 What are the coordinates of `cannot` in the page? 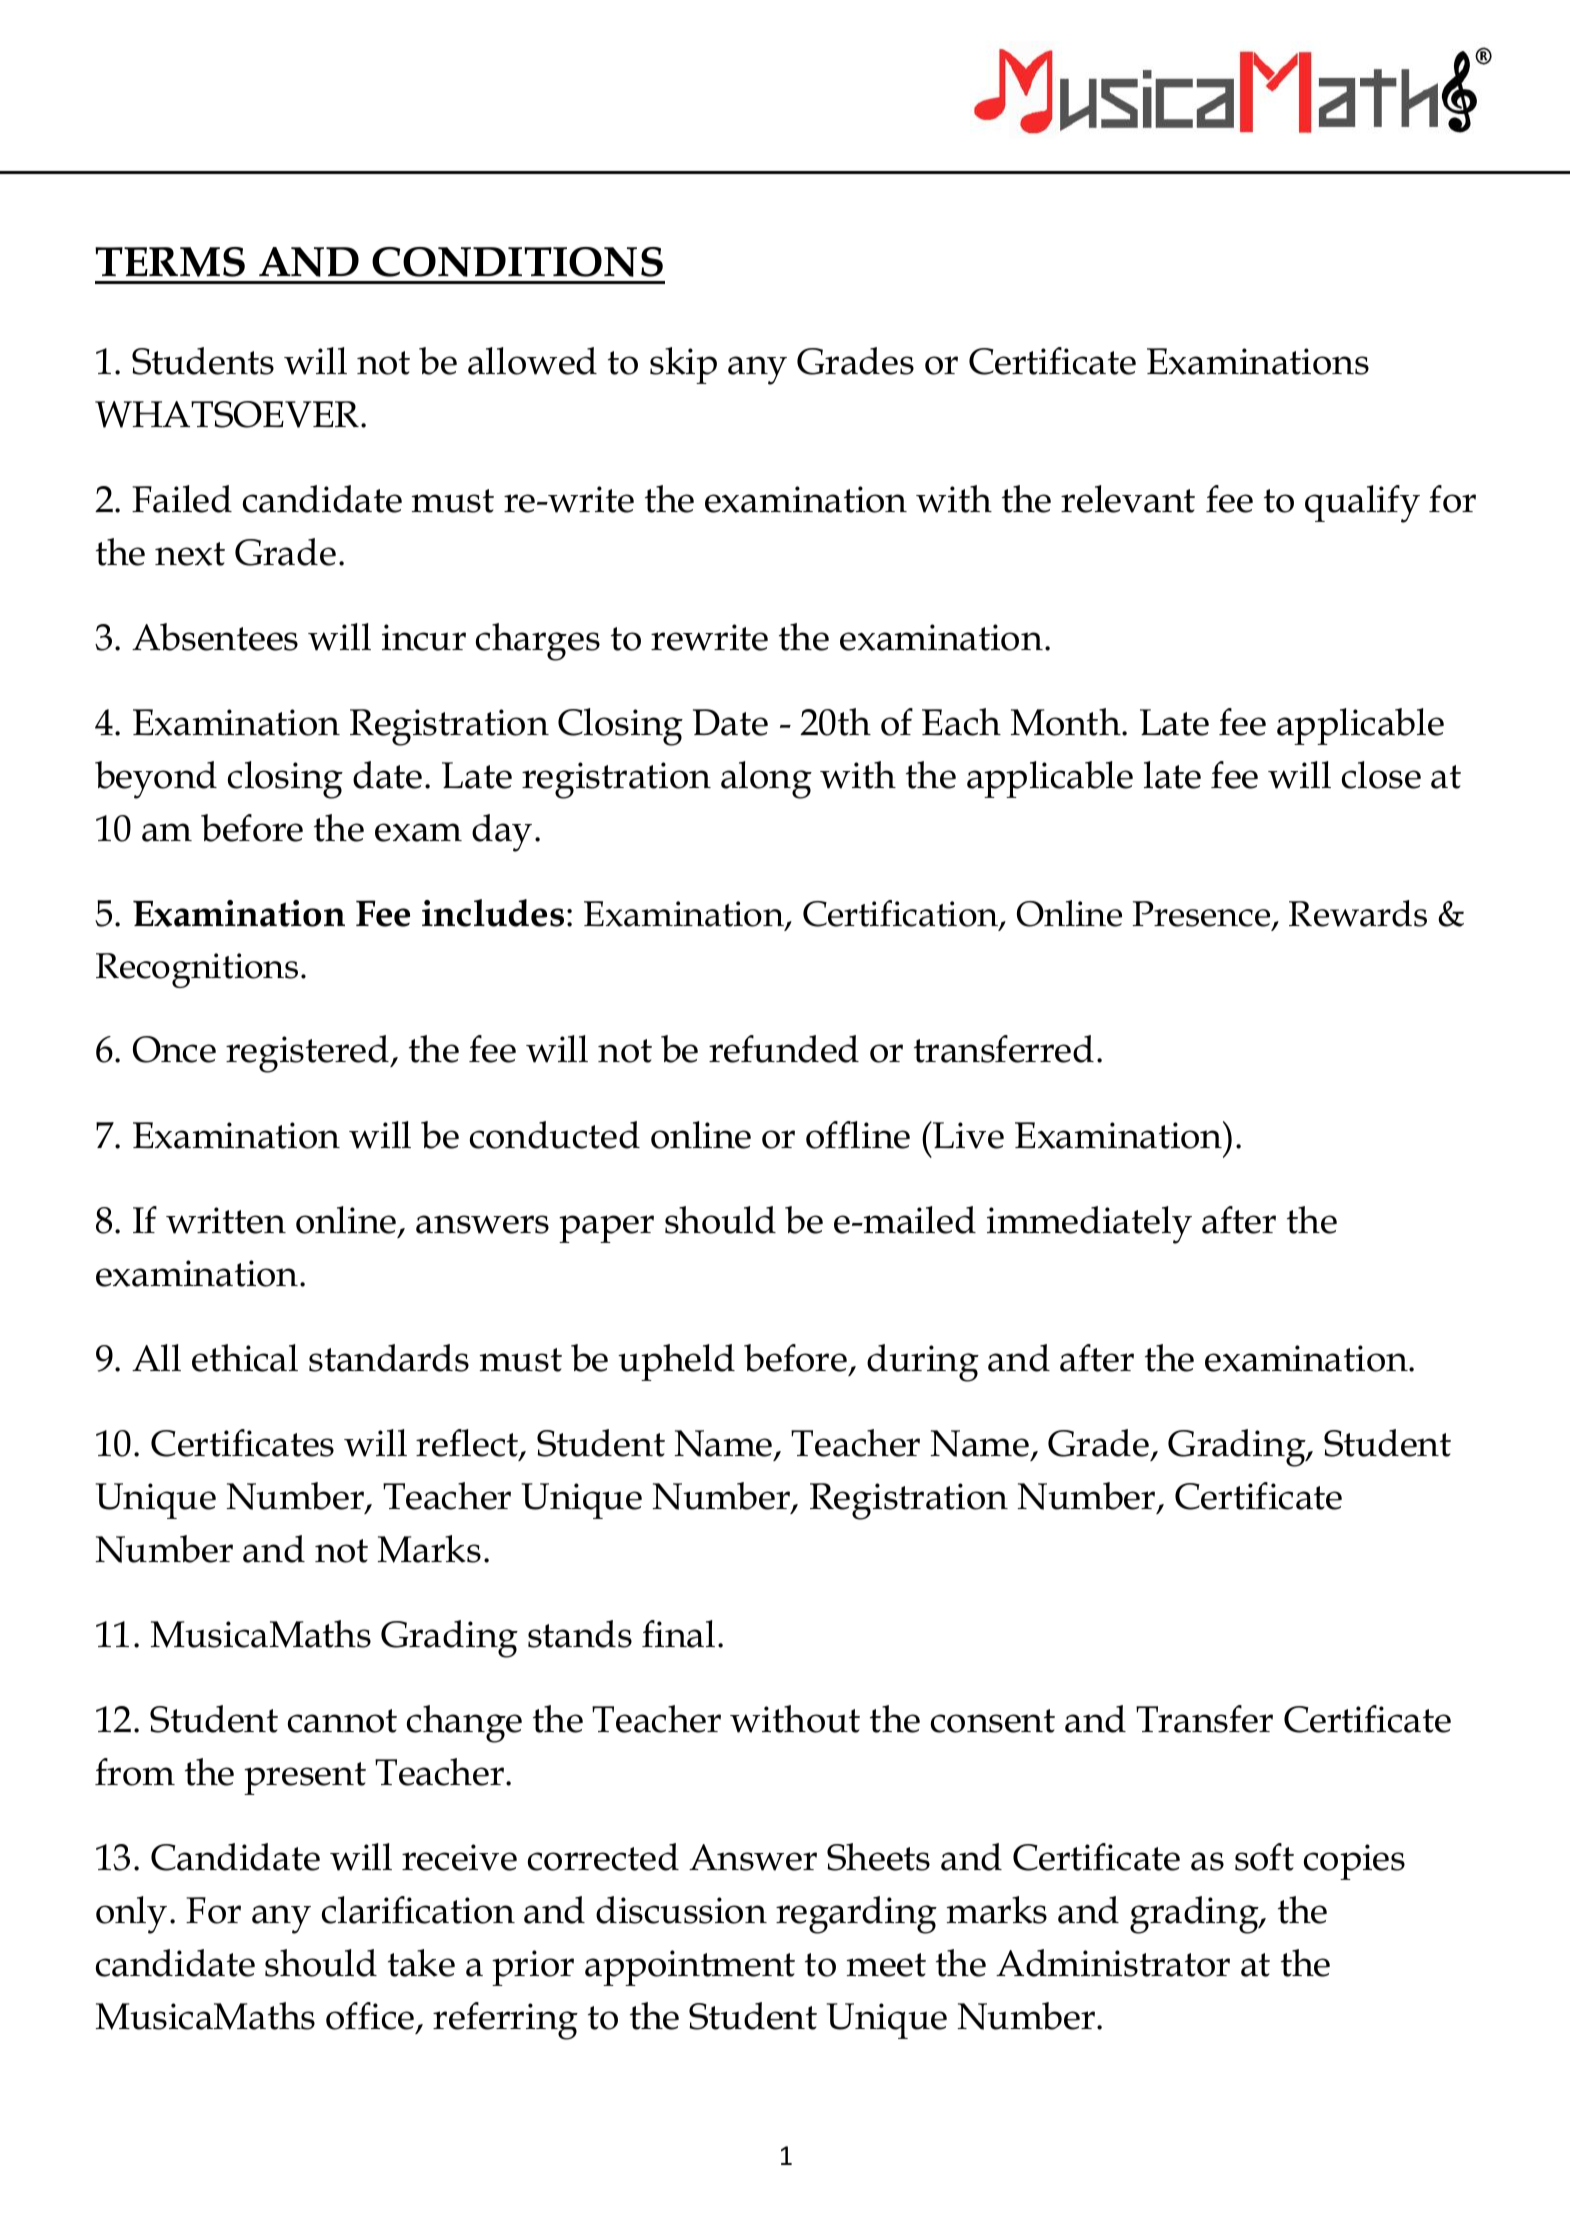 It's located at (342, 1721).
